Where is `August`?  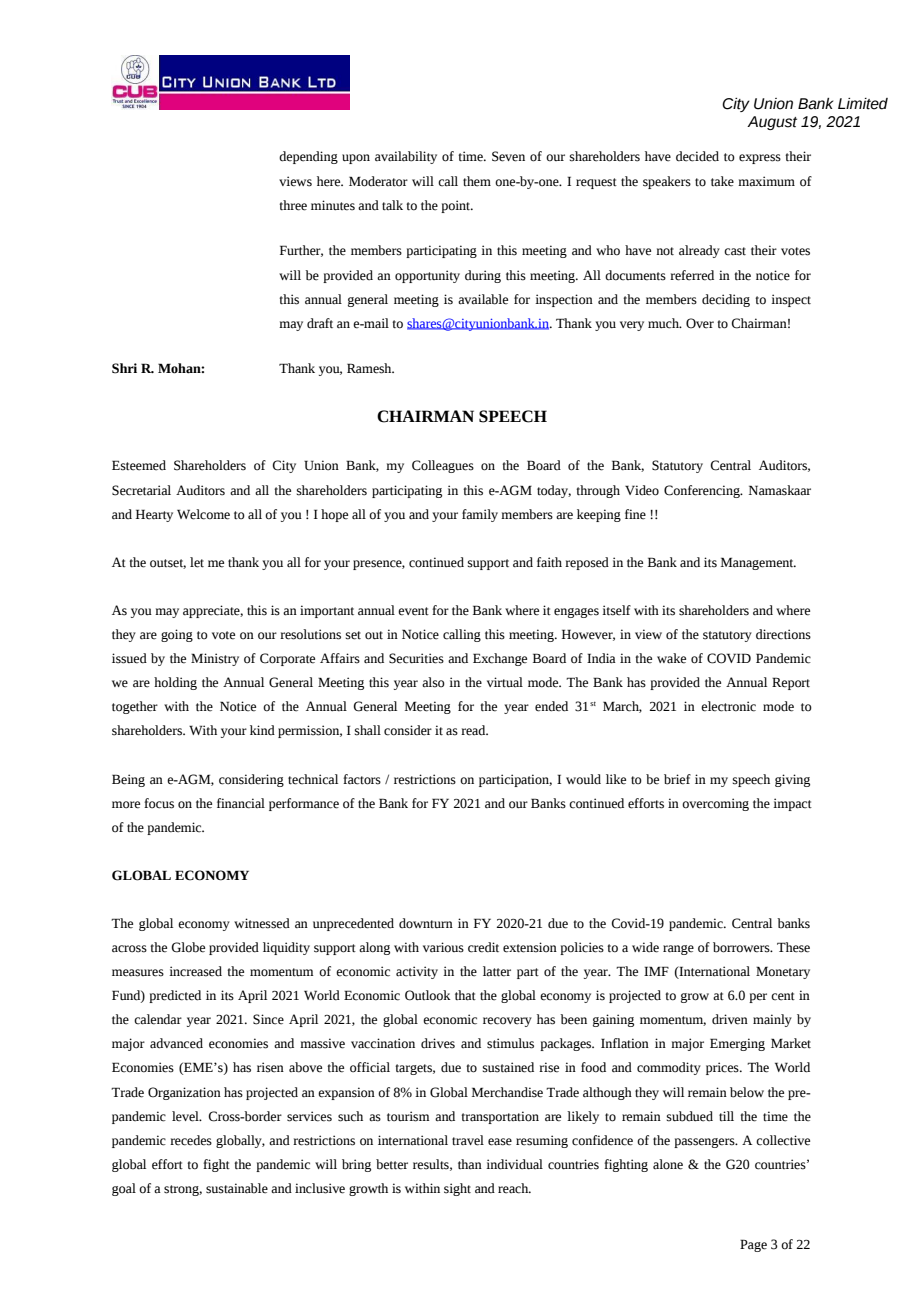 August is located at coordinates (772, 123).
